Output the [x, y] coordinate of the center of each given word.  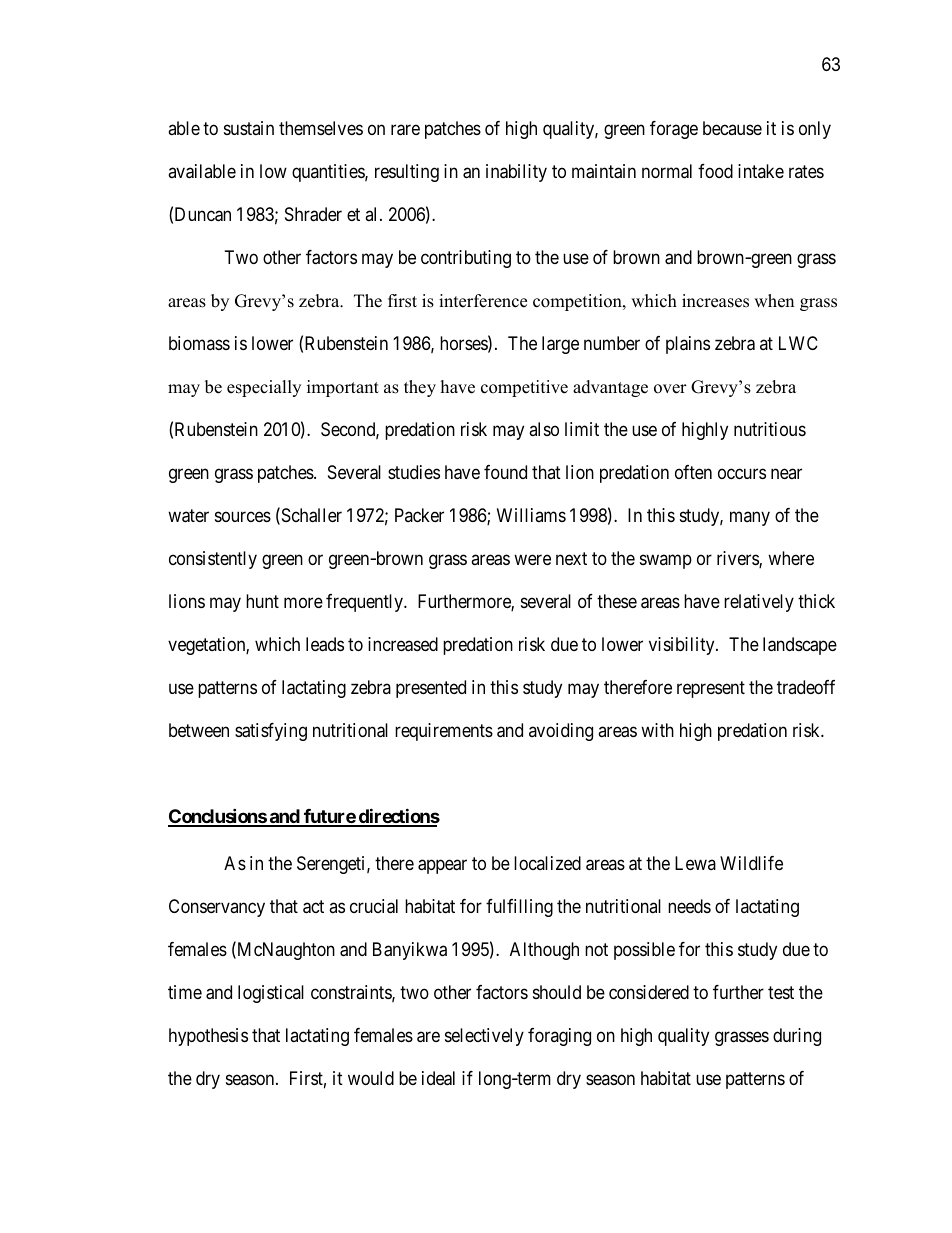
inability [516, 173]
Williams [531, 515]
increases [715, 301]
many [750, 518]
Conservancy [217, 908]
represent [711, 689]
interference [483, 301]
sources [243, 516]
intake [761, 171]
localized [547, 863]
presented [431, 689]
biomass [199, 343]
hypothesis [208, 1037]
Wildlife [751, 863]
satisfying [271, 732]
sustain [249, 128]
